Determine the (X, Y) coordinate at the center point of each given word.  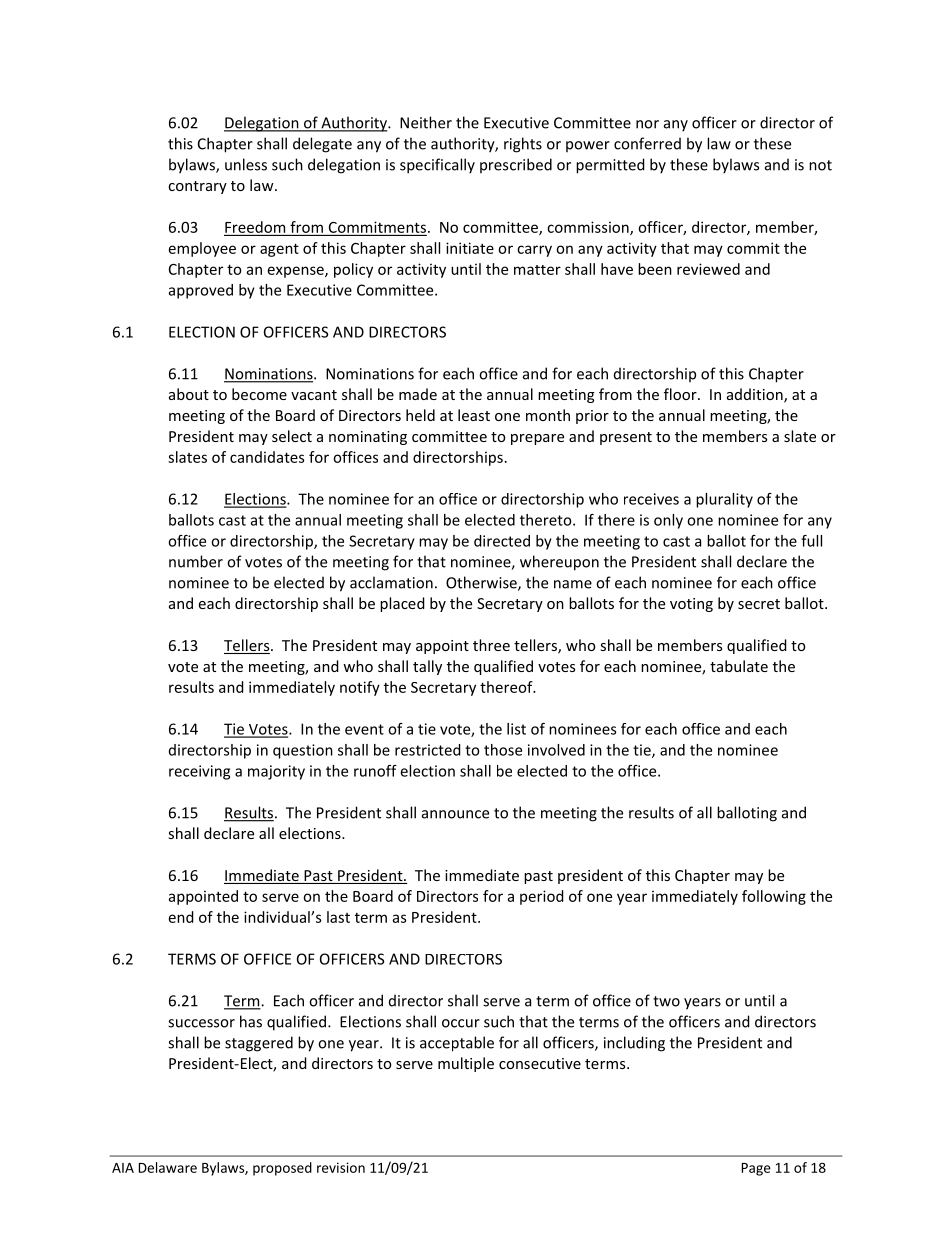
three (491, 645)
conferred (647, 143)
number (196, 561)
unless (246, 164)
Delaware (168, 1167)
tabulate (739, 666)
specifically (437, 166)
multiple (466, 1064)
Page (756, 1169)
